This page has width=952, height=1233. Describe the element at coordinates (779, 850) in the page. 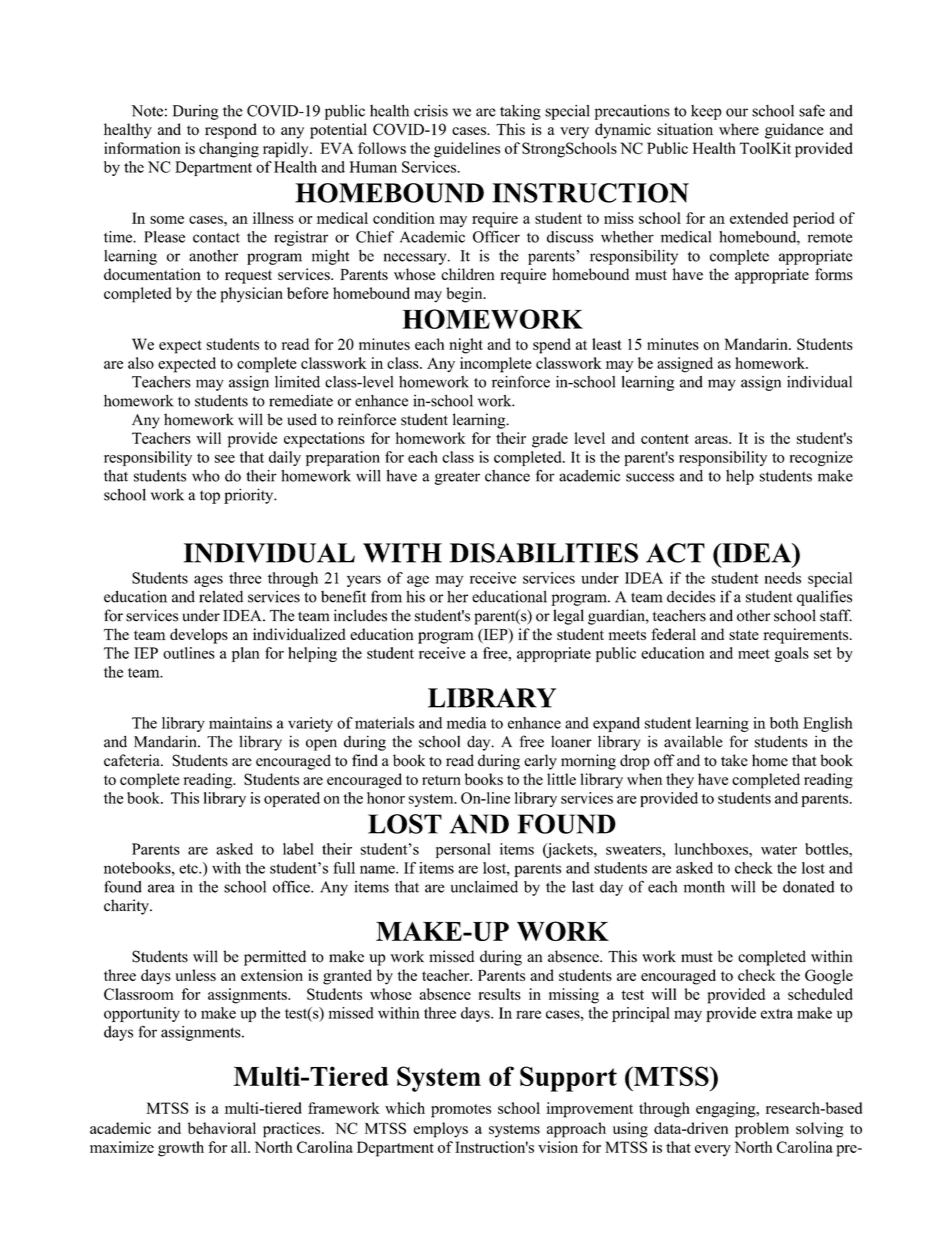

I see `water` at that location.
